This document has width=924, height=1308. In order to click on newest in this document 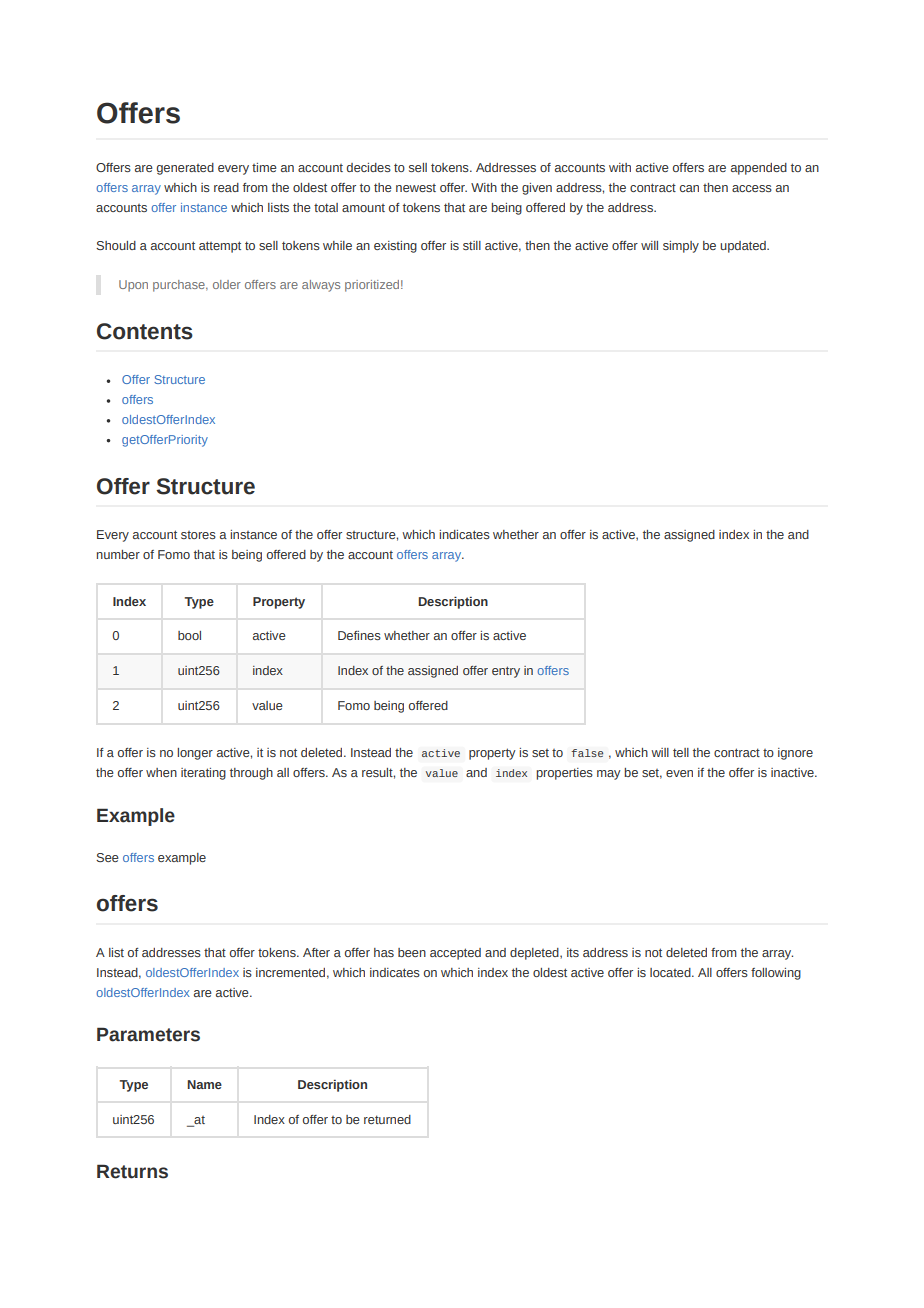, I will do `click(416, 188)`.
